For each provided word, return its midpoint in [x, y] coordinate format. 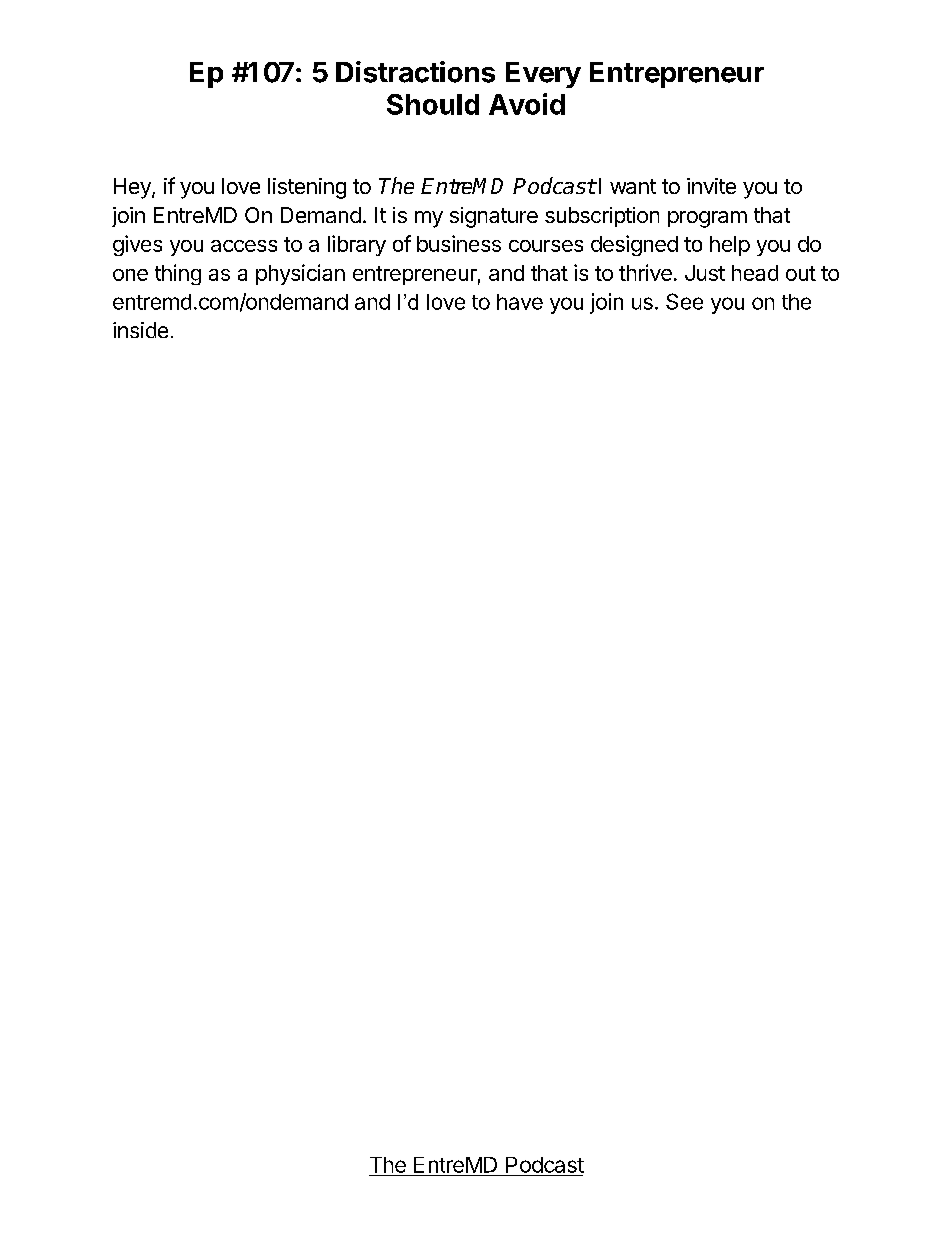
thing [178, 274]
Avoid [527, 104]
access [244, 246]
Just [705, 273]
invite [711, 186]
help [730, 246]
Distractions [415, 72]
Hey [133, 188]
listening [307, 188]
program [707, 219]
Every [543, 75]
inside [140, 330]
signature [494, 217]
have [520, 302]
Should [433, 104]
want [633, 186]
